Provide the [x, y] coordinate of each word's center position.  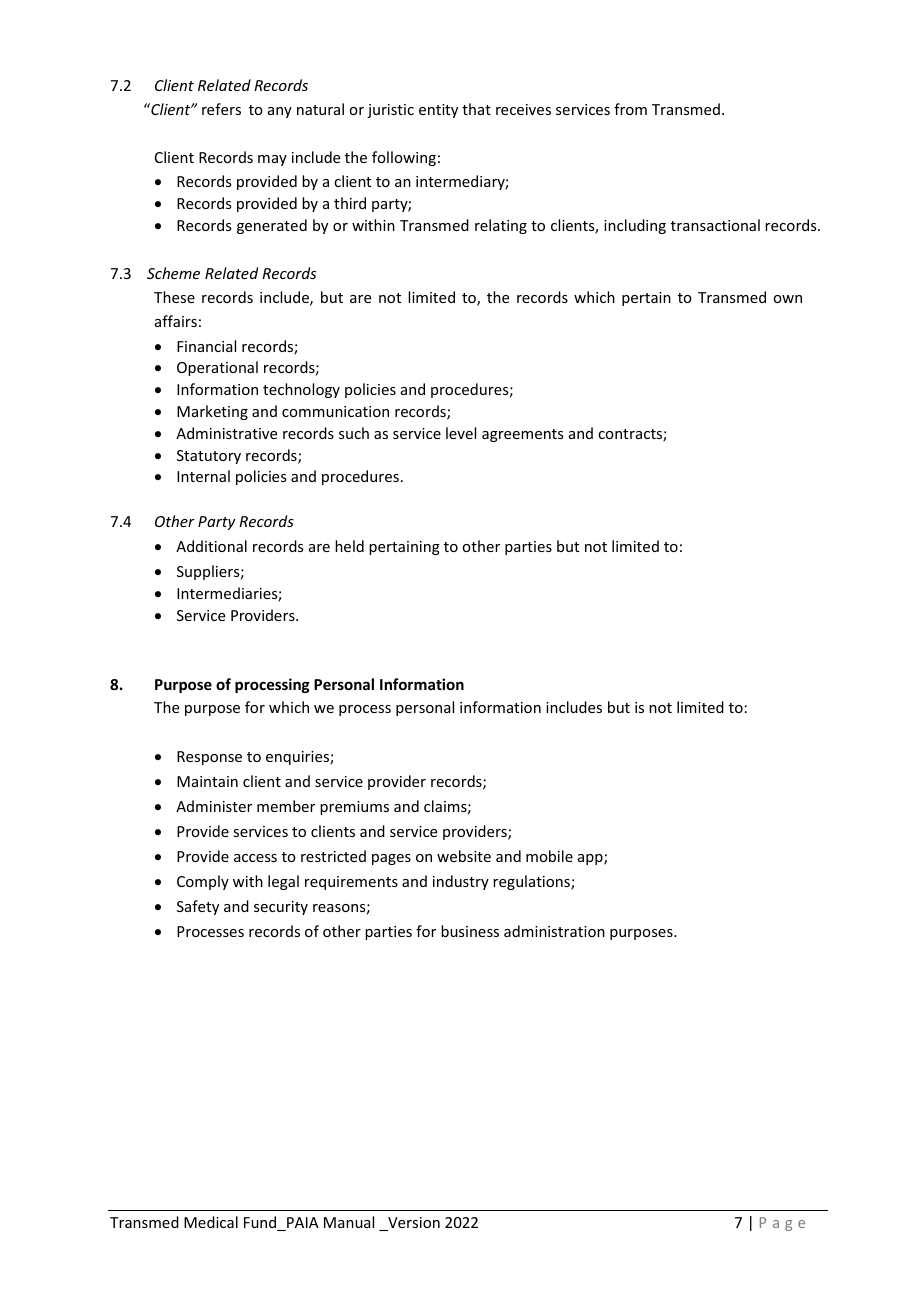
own [787, 299]
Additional [211, 546]
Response [209, 758]
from [630, 109]
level [461, 433]
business [470, 931]
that [476, 109]
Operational [217, 368]
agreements [522, 435]
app [591, 859]
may [272, 160]
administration [554, 931]
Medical [211, 1222]
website [464, 856]
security [281, 908]
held [349, 546]
